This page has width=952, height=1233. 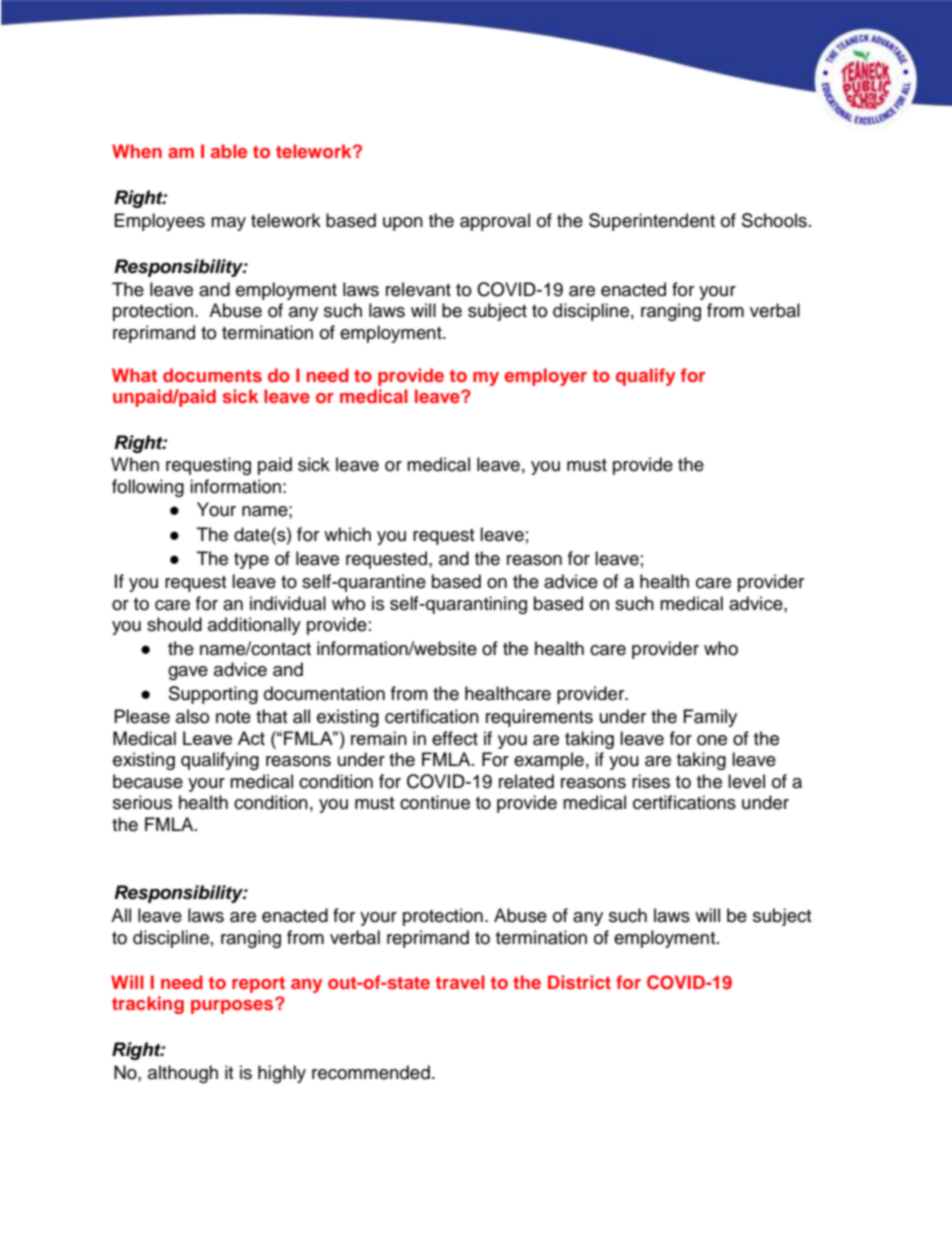 I want to click on should, so click(x=174, y=624).
